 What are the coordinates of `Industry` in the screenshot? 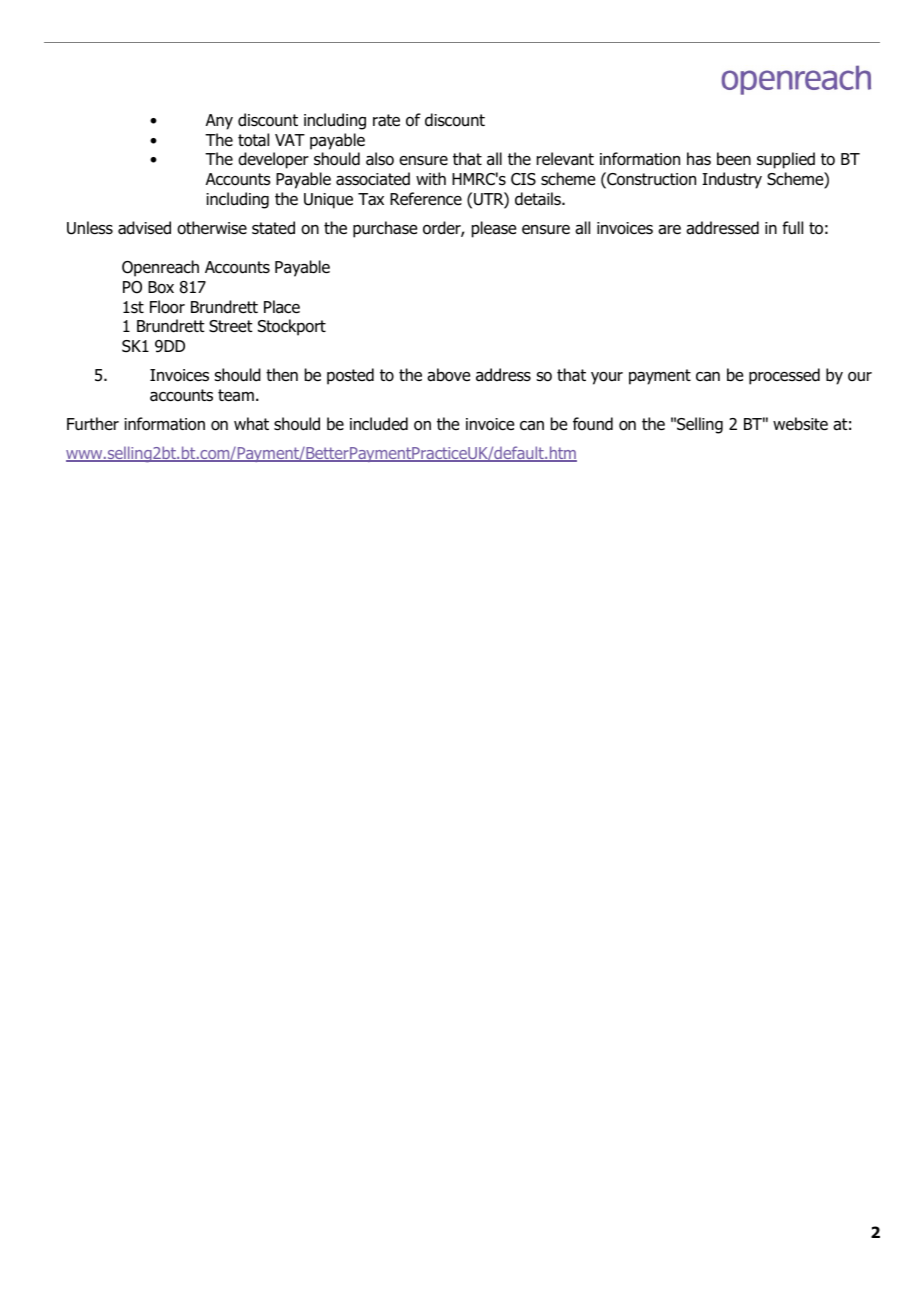 It's located at (732, 180).
